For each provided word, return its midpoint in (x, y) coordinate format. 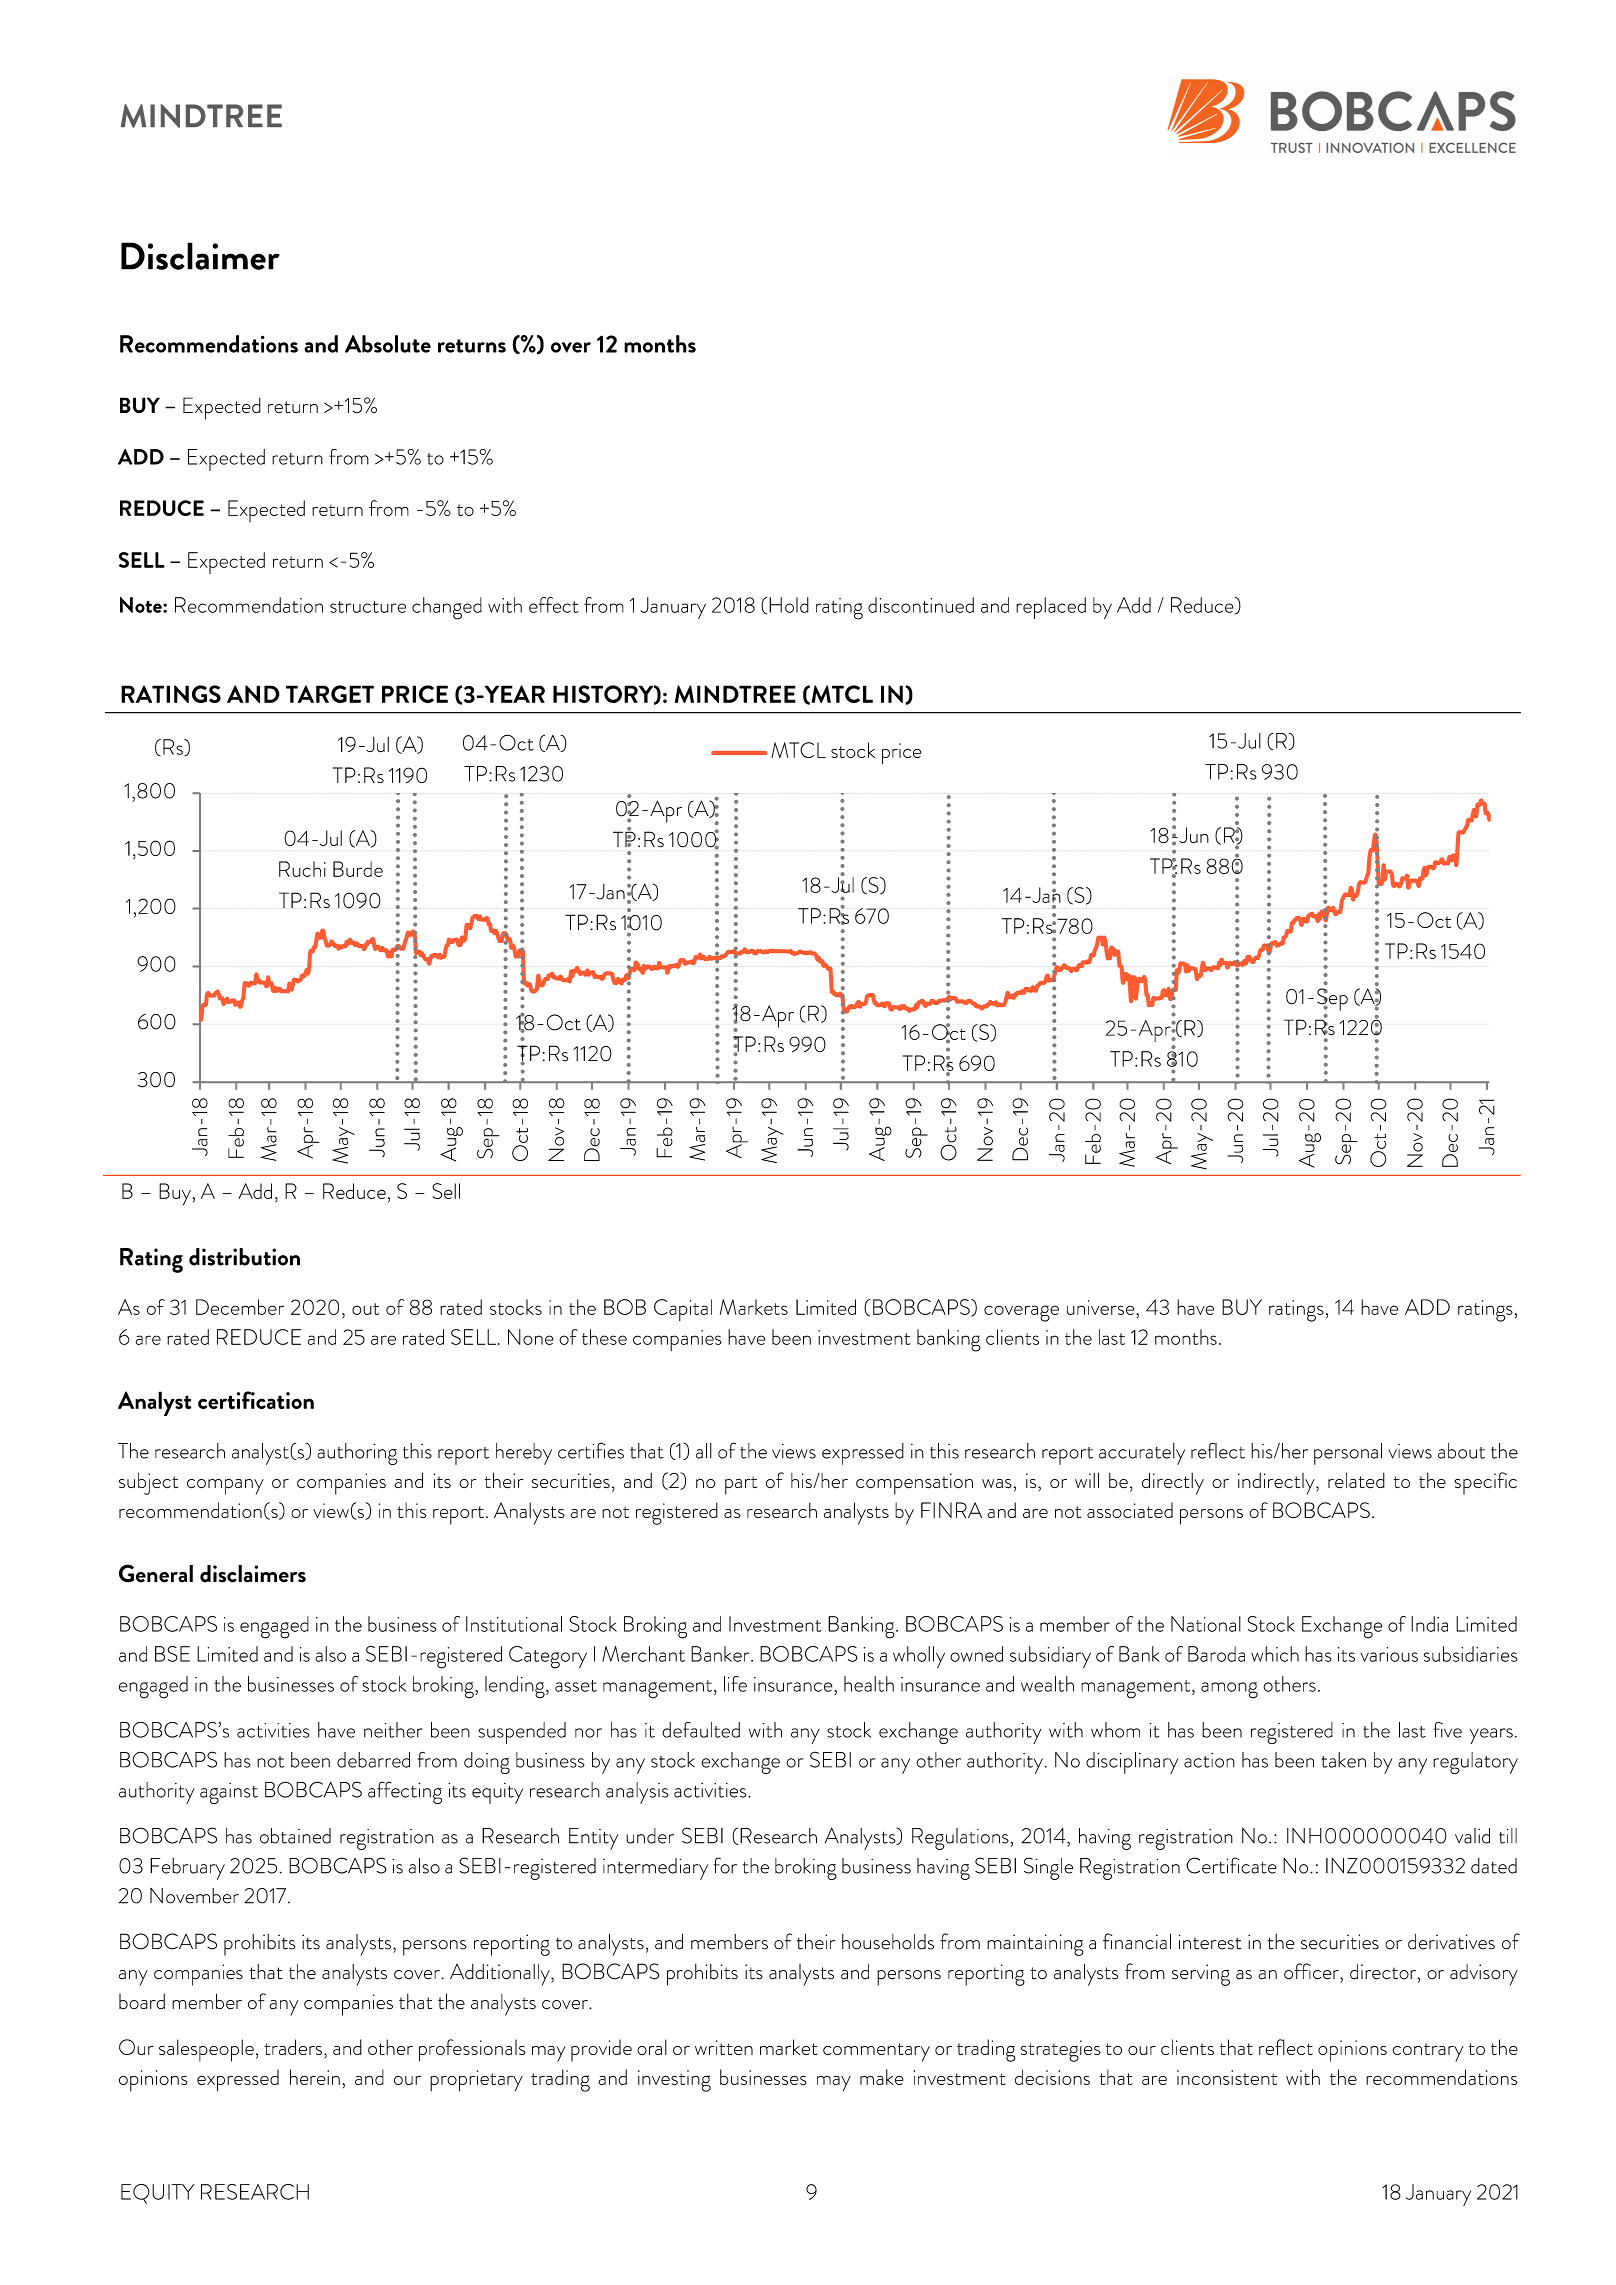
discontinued (921, 605)
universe (1102, 1307)
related (1356, 1481)
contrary (1428, 2052)
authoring (357, 1454)
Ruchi (302, 869)
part (741, 1485)
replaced (1051, 608)
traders (293, 2047)
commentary (876, 2052)
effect (553, 605)
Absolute (388, 344)
